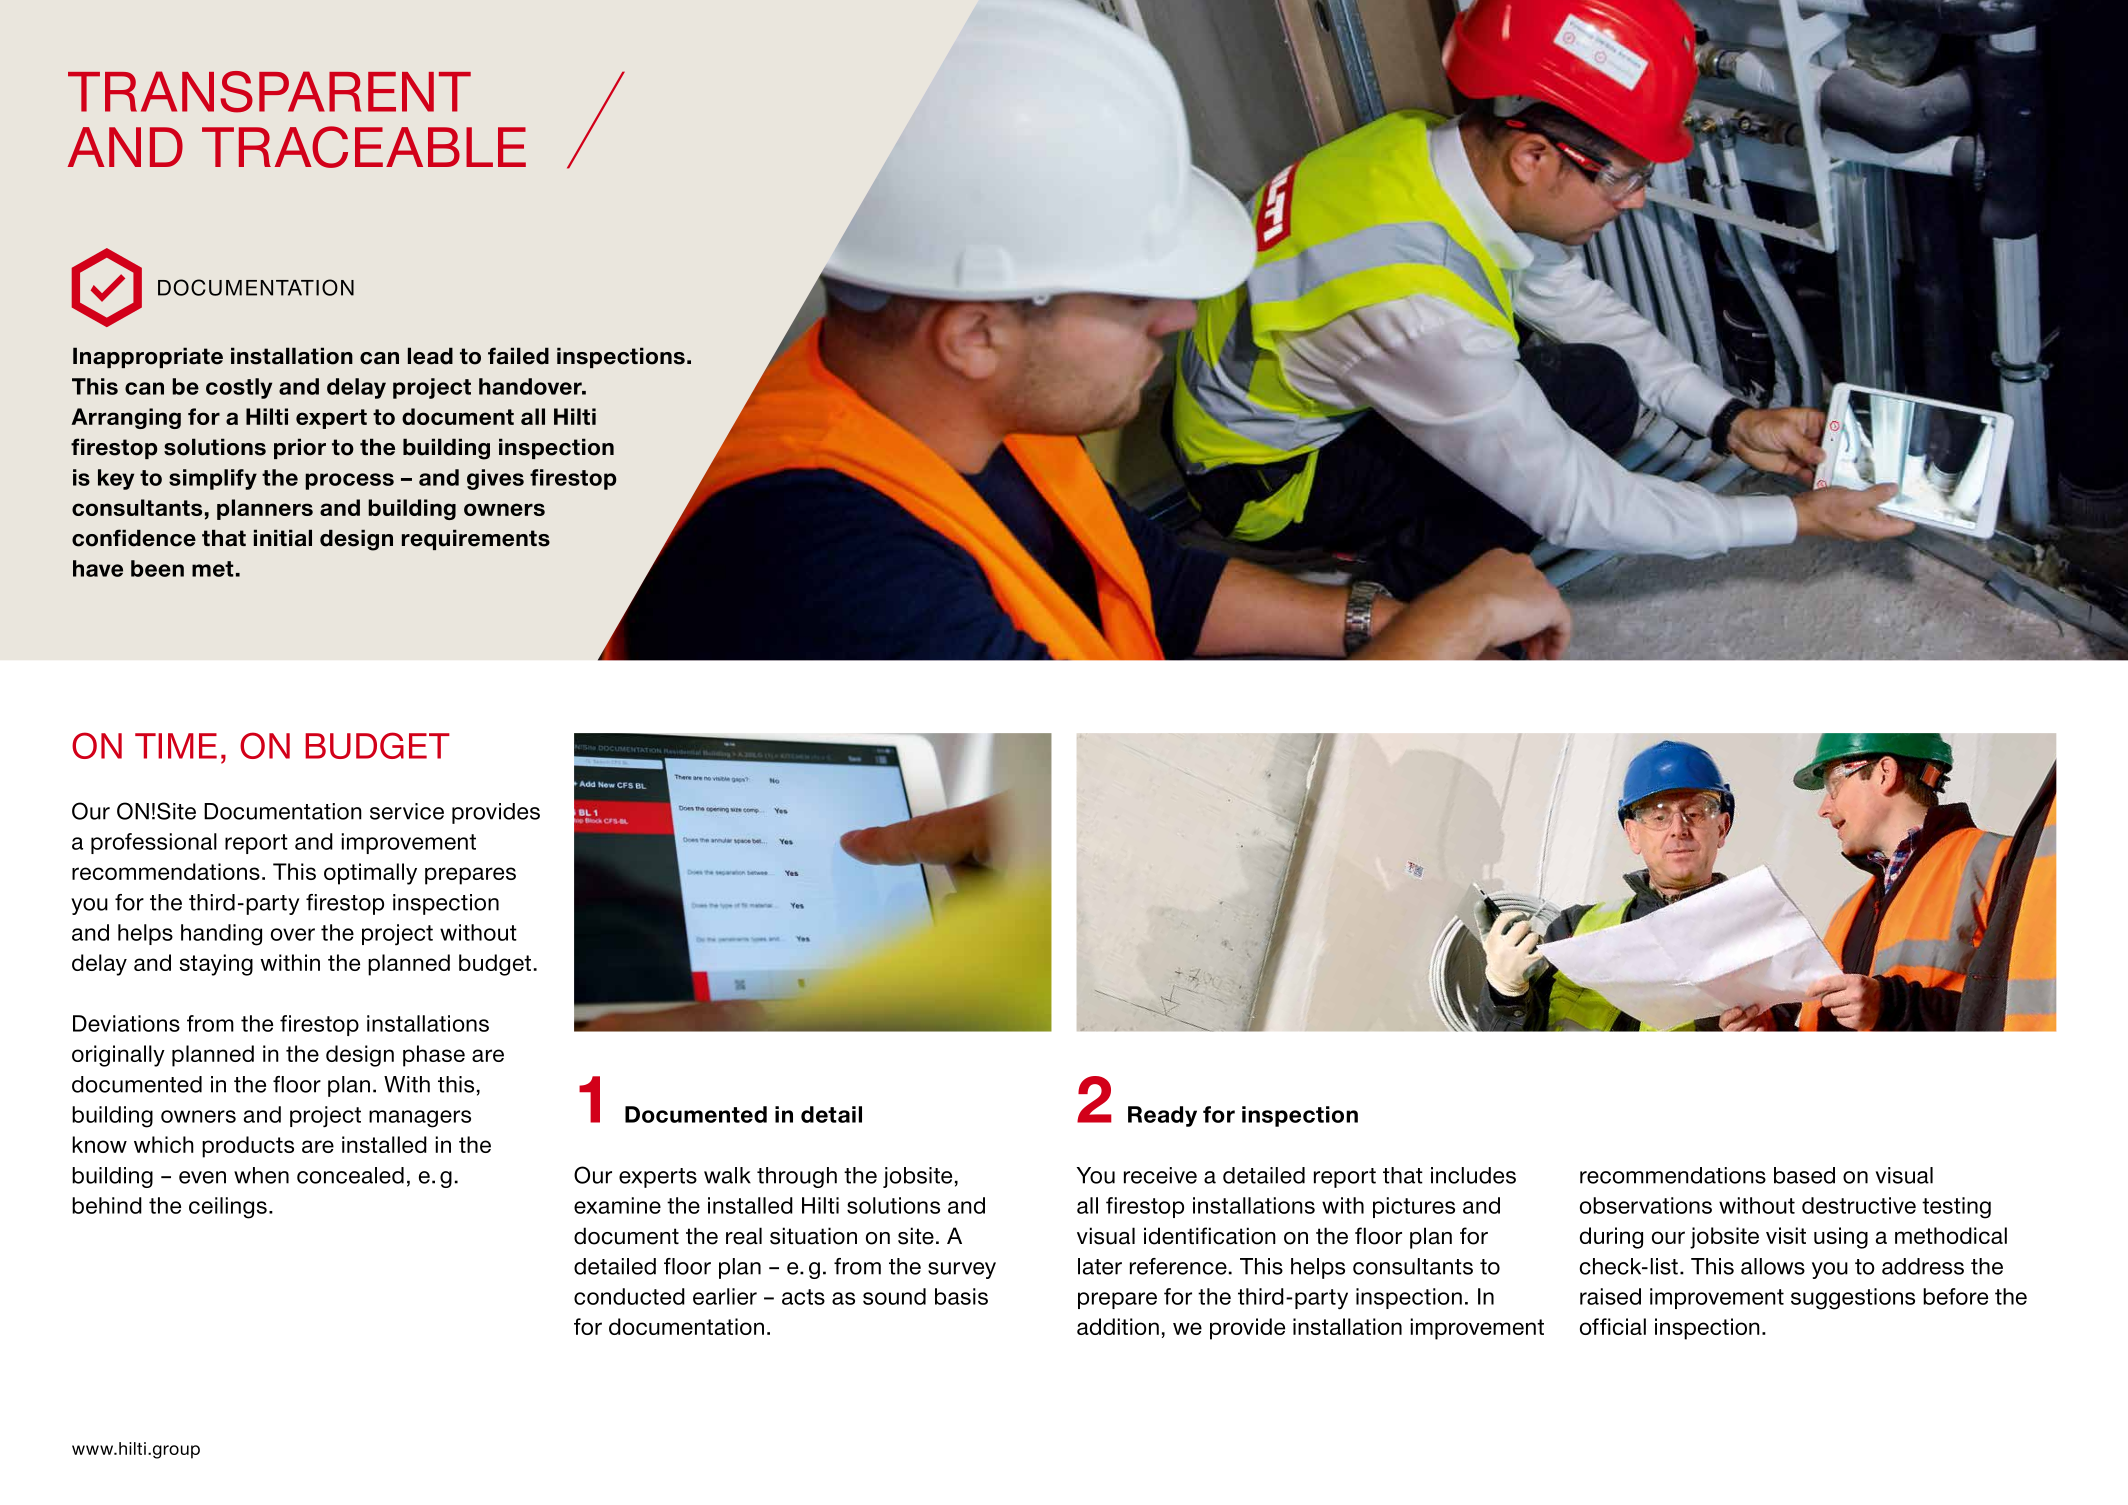 Image resolution: width=2128 pixels, height=1505 pixels. I want to click on basis, so click(961, 1296).
